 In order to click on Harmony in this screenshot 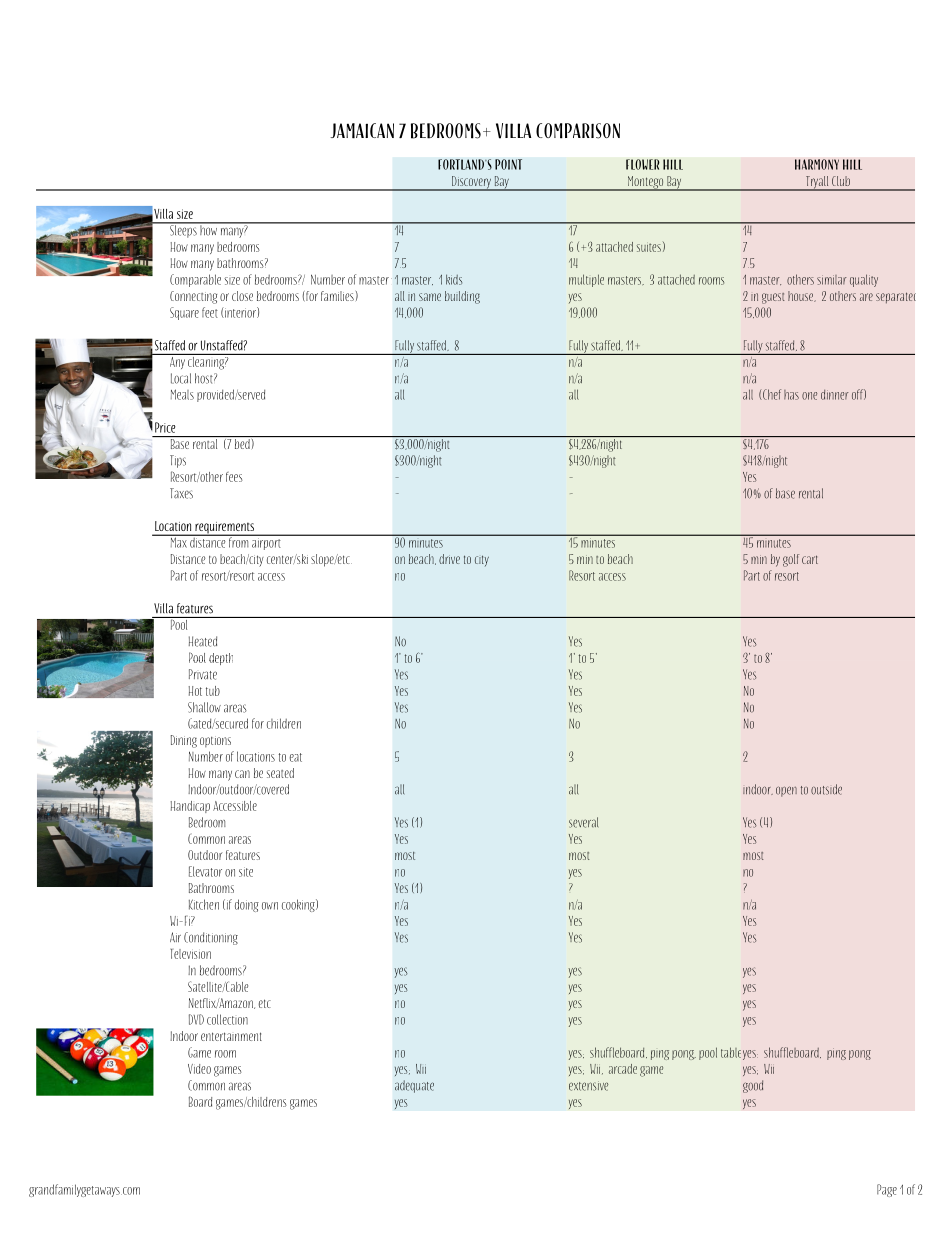, I will do `click(817, 164)`.
